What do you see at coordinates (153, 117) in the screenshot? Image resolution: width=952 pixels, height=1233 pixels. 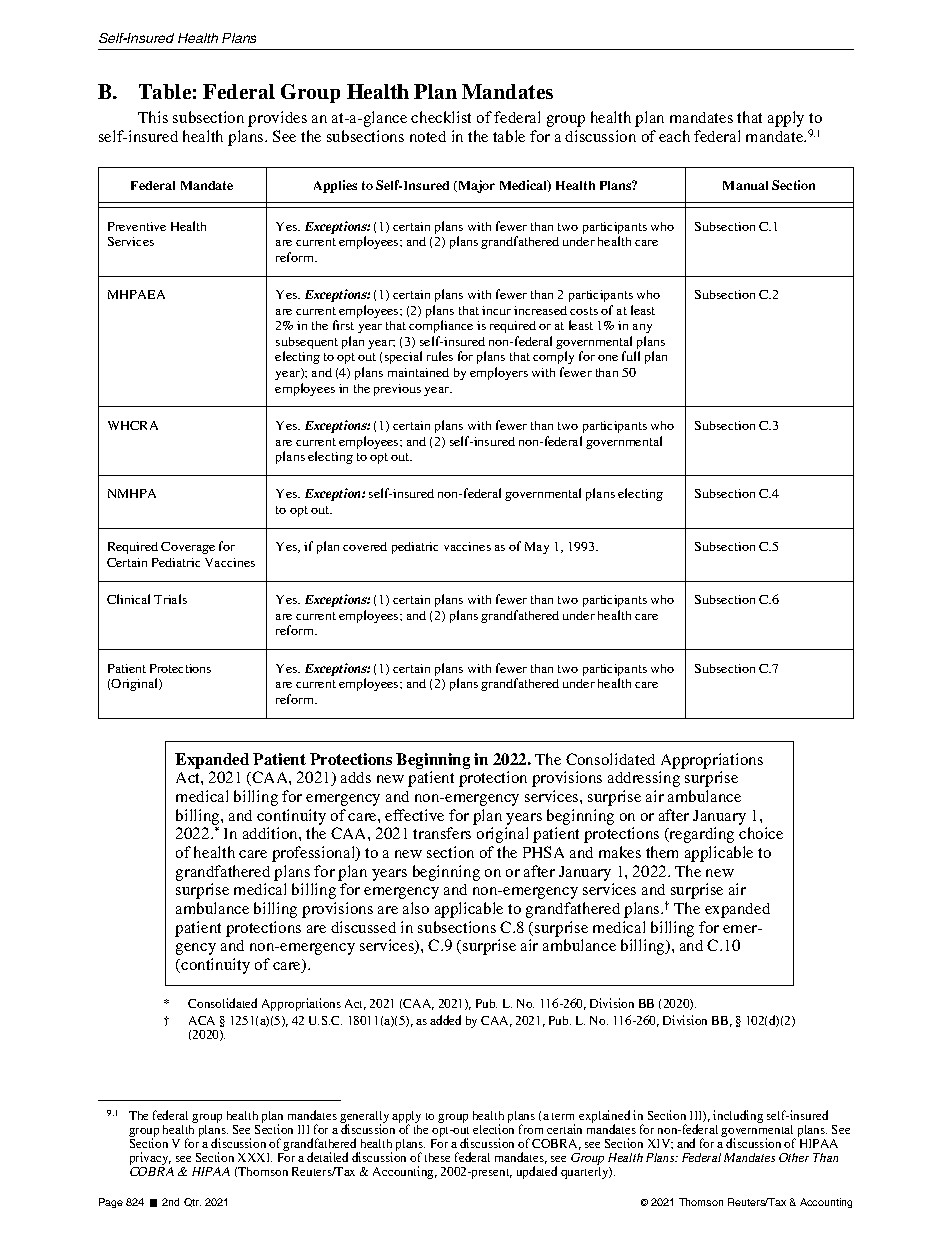 I see `This` at bounding box center [153, 117].
